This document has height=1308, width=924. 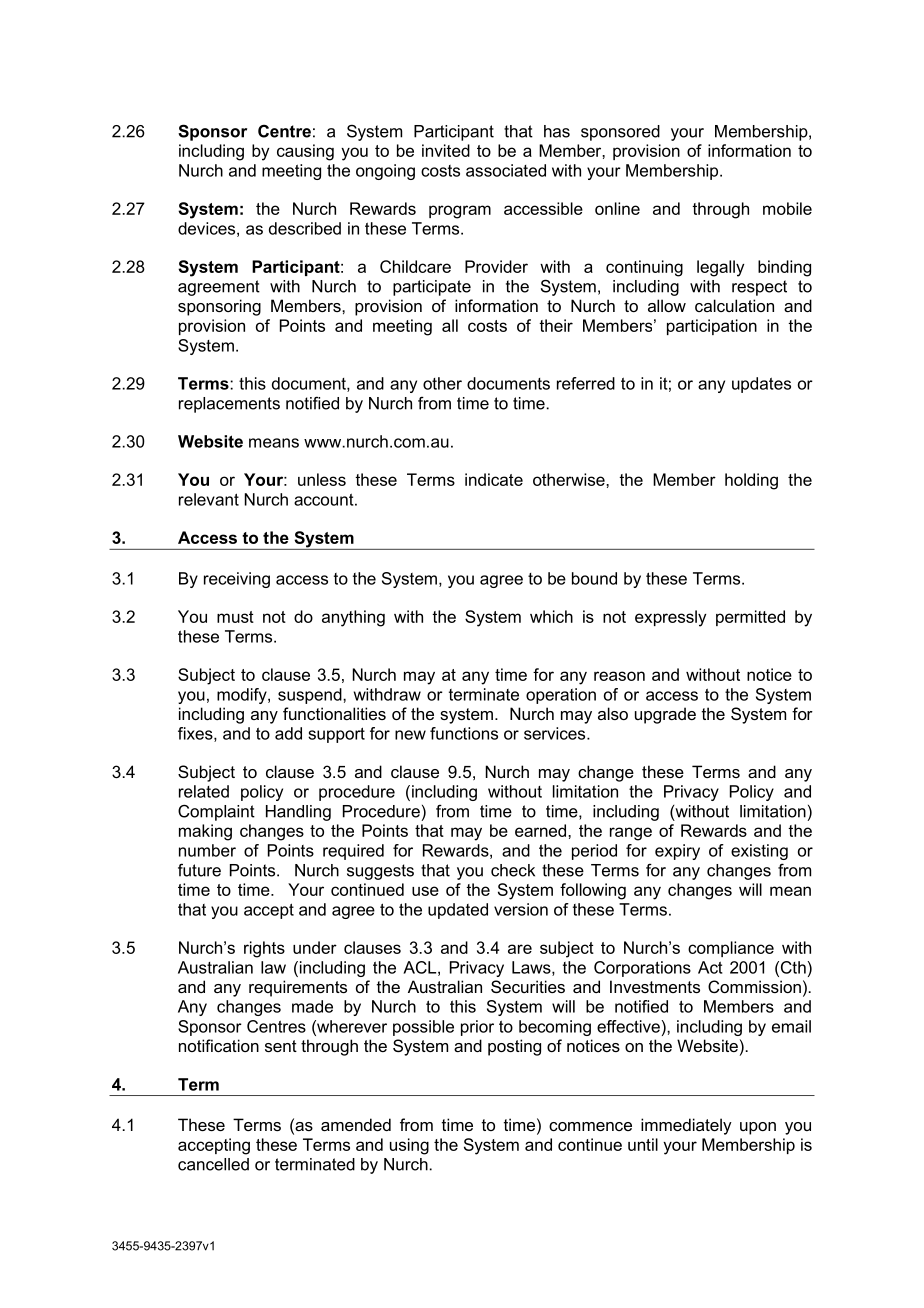 I want to click on check, so click(x=513, y=870).
